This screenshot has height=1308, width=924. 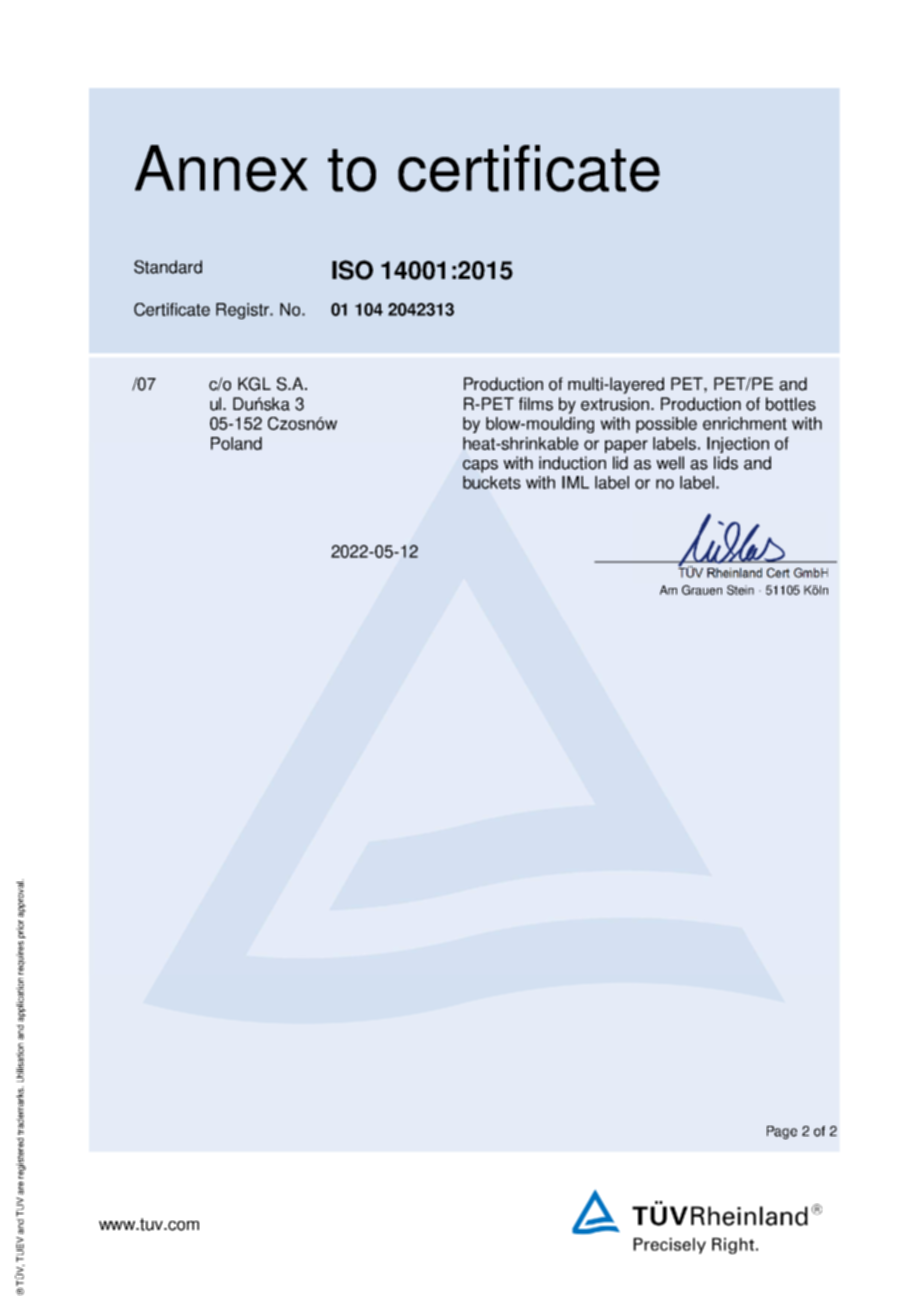 What do you see at coordinates (782, 1132) in the screenshot?
I see `Page` at bounding box center [782, 1132].
